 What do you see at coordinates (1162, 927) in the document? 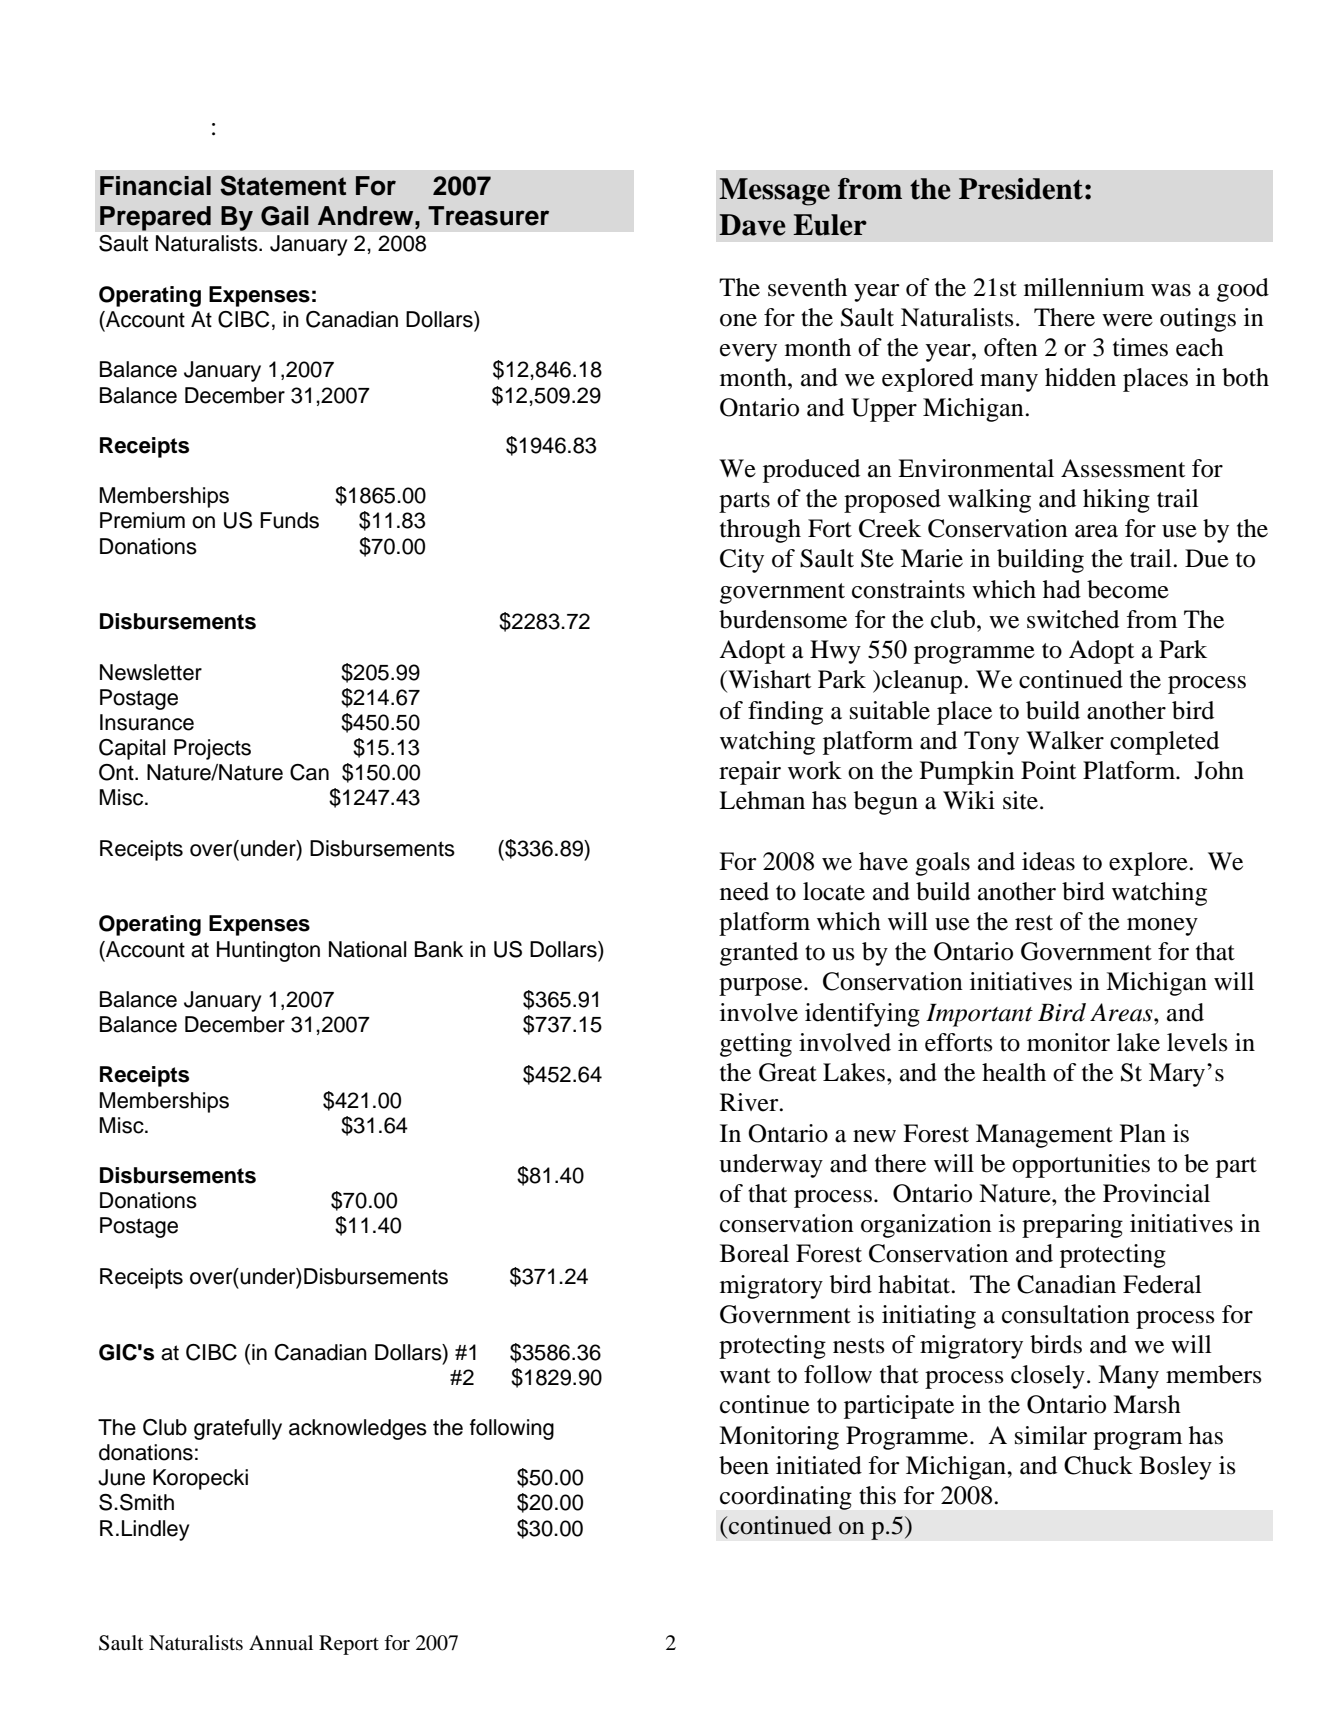
I see `money` at bounding box center [1162, 927].
